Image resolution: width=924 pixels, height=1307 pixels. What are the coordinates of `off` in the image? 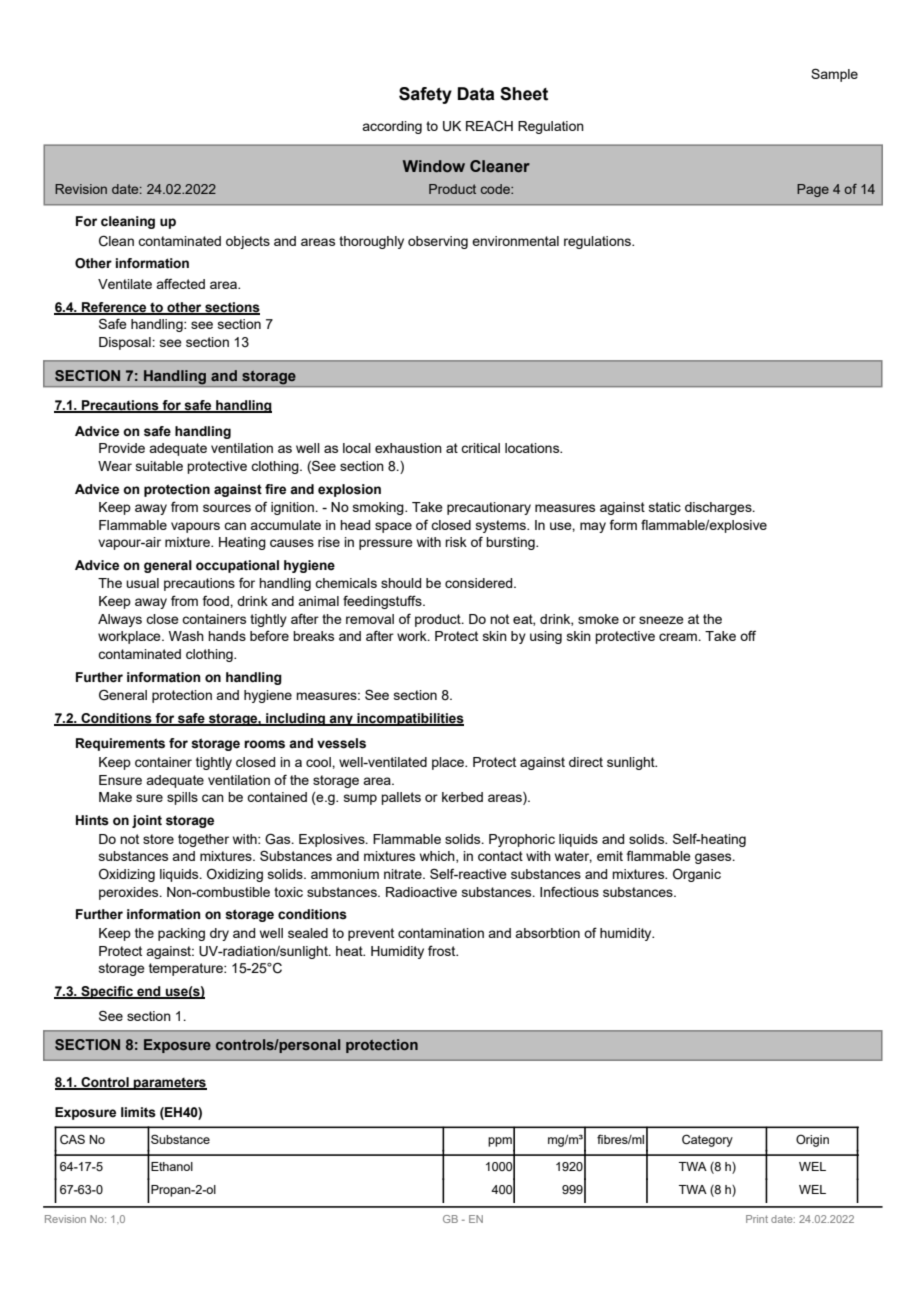 It's located at (748, 635).
